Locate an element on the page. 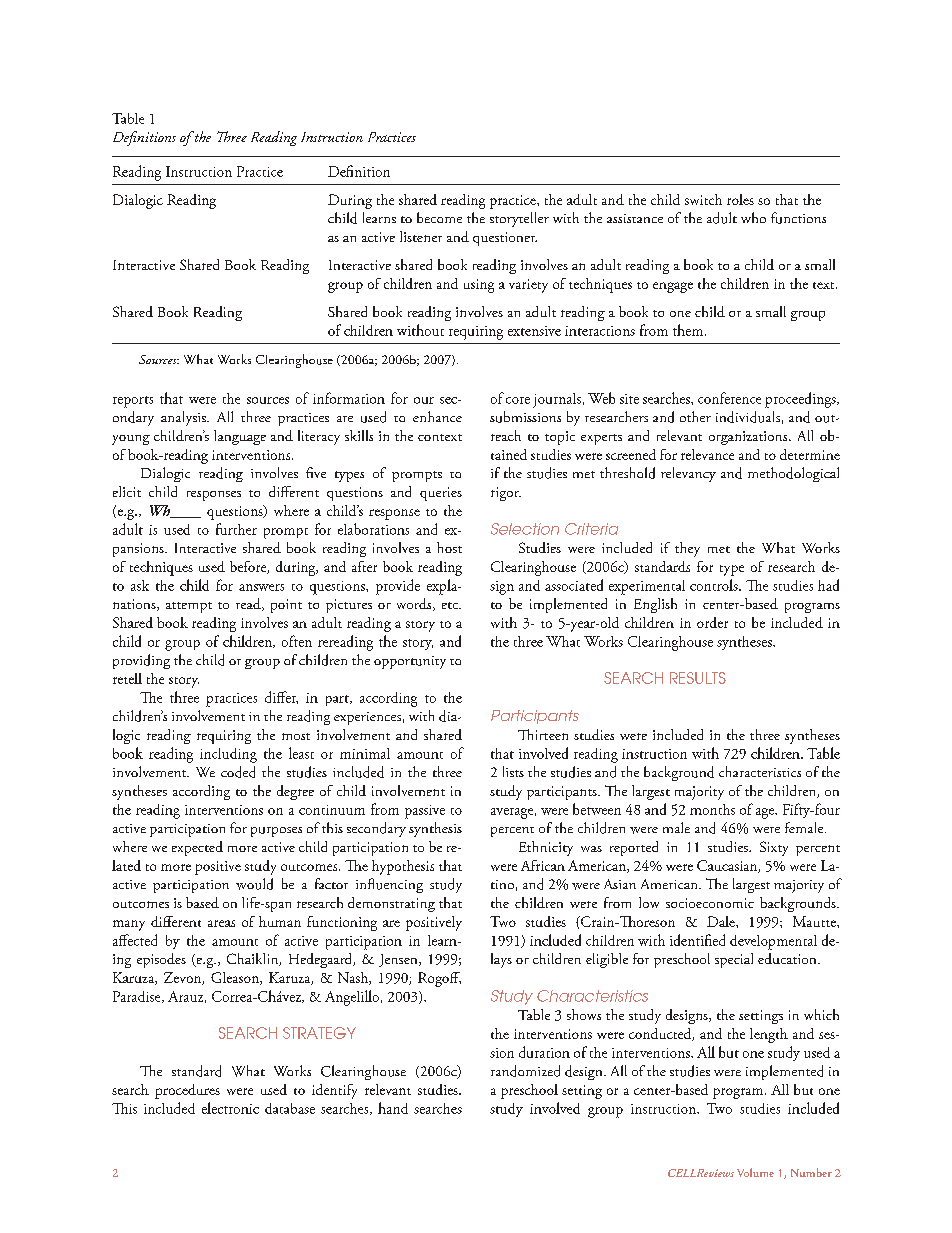  who is located at coordinates (753, 217).
